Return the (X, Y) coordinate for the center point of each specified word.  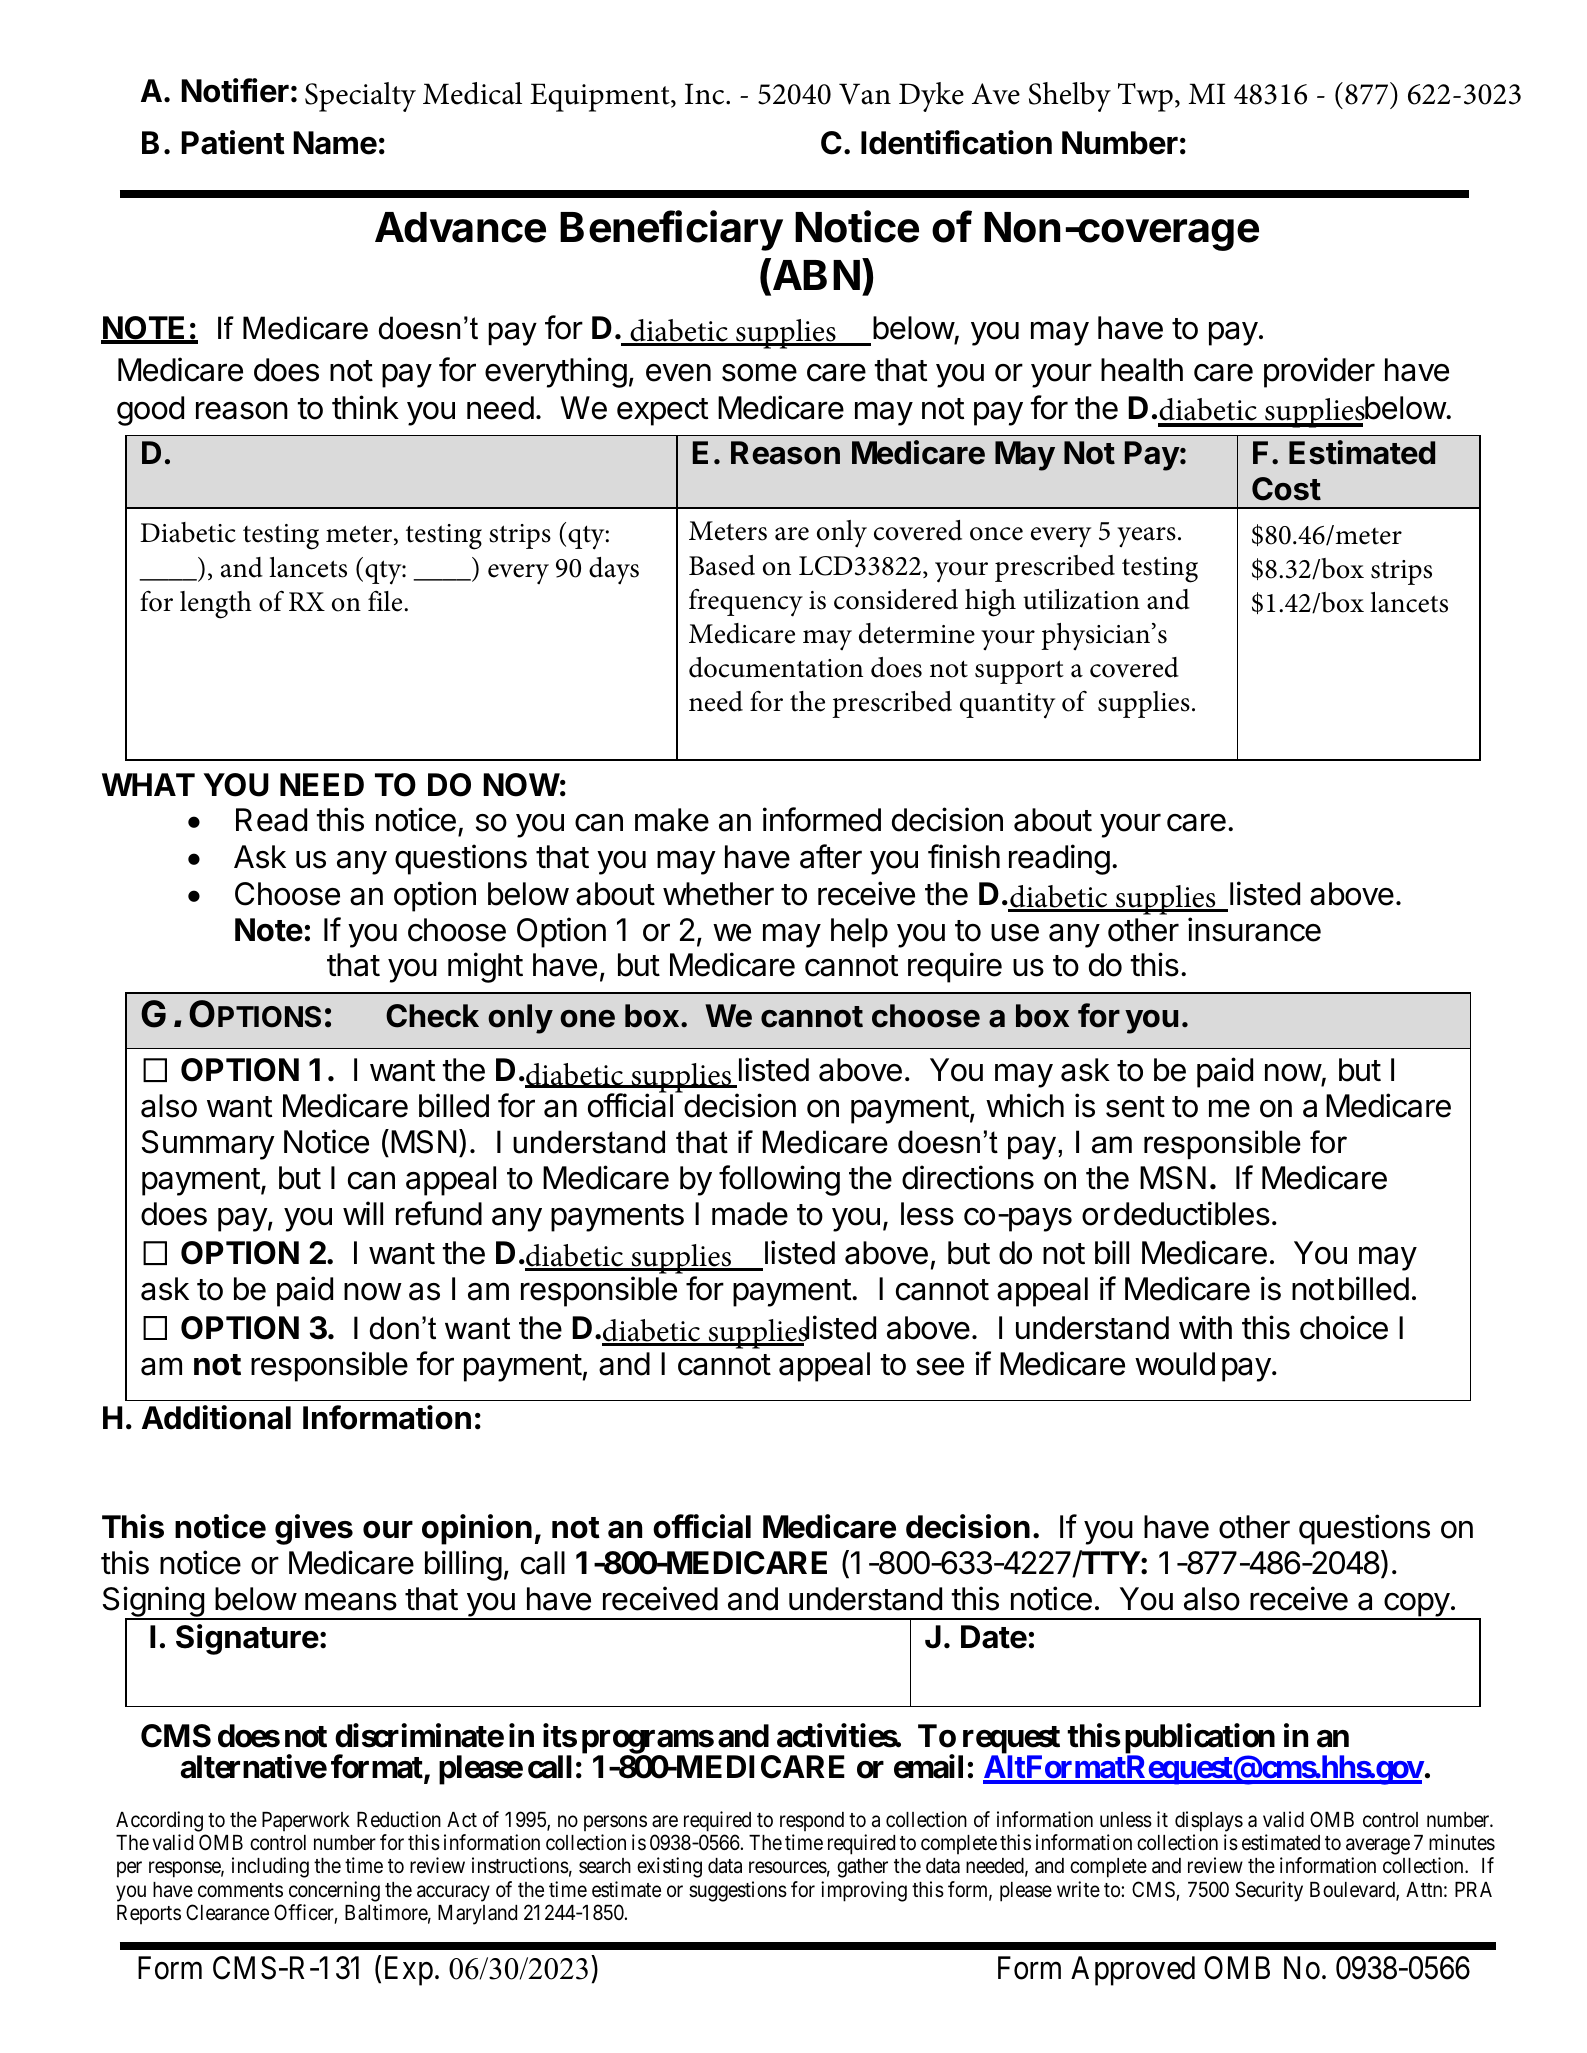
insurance (1254, 929)
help (859, 933)
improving (864, 1891)
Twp (1145, 97)
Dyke (931, 97)
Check (432, 1016)
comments (240, 1890)
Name (335, 143)
